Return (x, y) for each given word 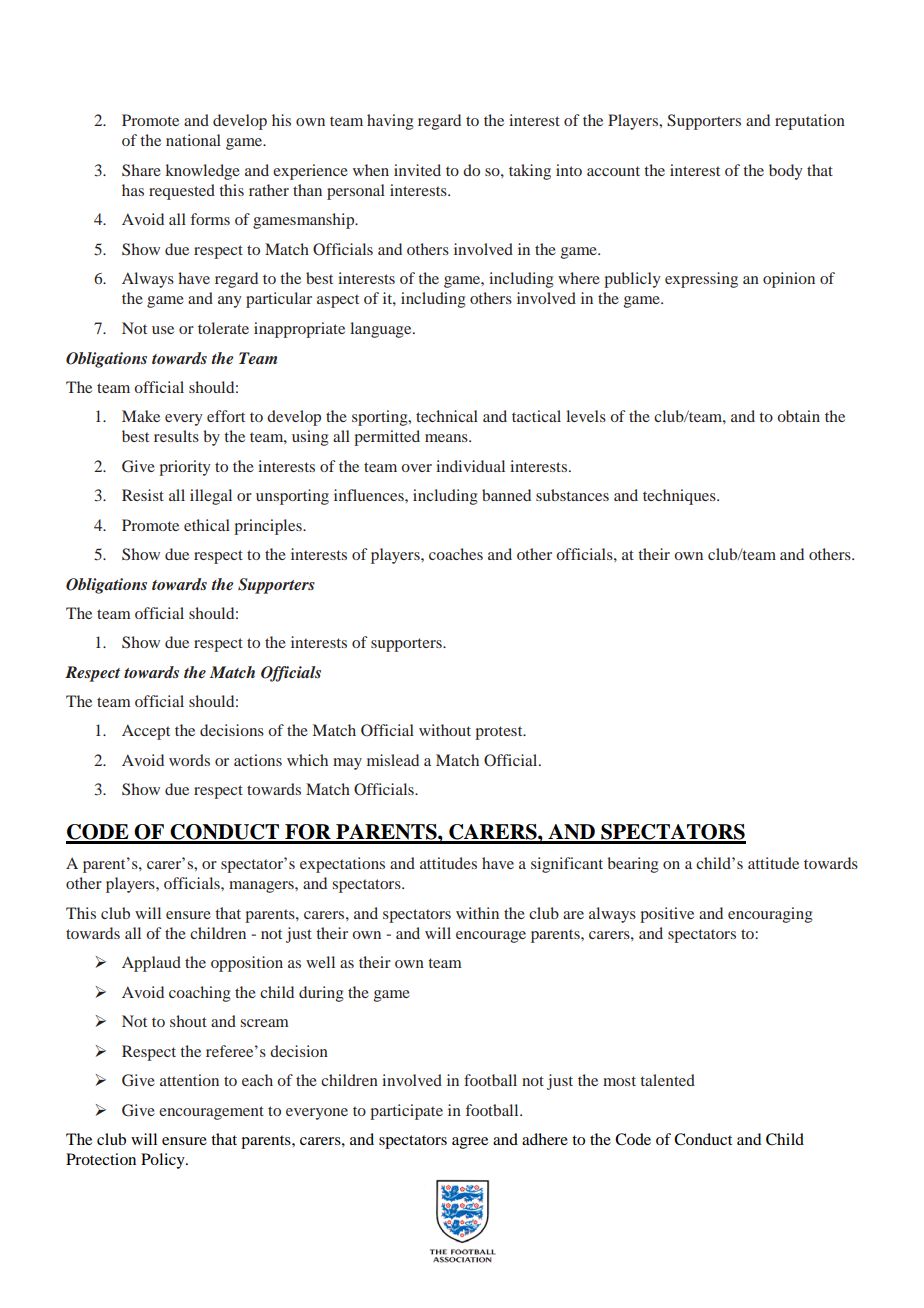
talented (667, 1080)
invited (417, 170)
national (193, 140)
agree (470, 1143)
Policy (164, 1161)
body (786, 172)
